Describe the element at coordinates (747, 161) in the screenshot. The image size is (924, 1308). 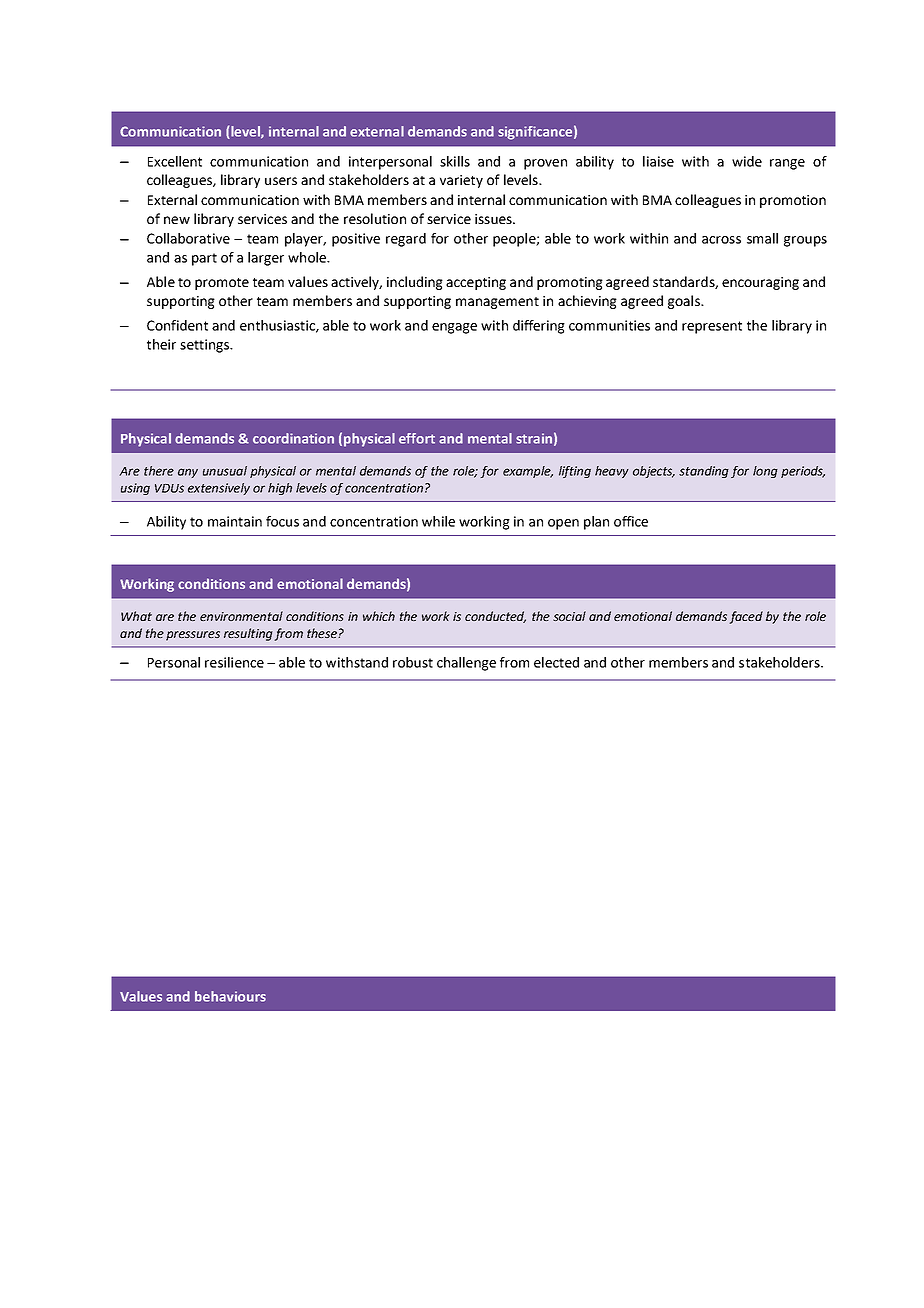
I see `wide` at that location.
